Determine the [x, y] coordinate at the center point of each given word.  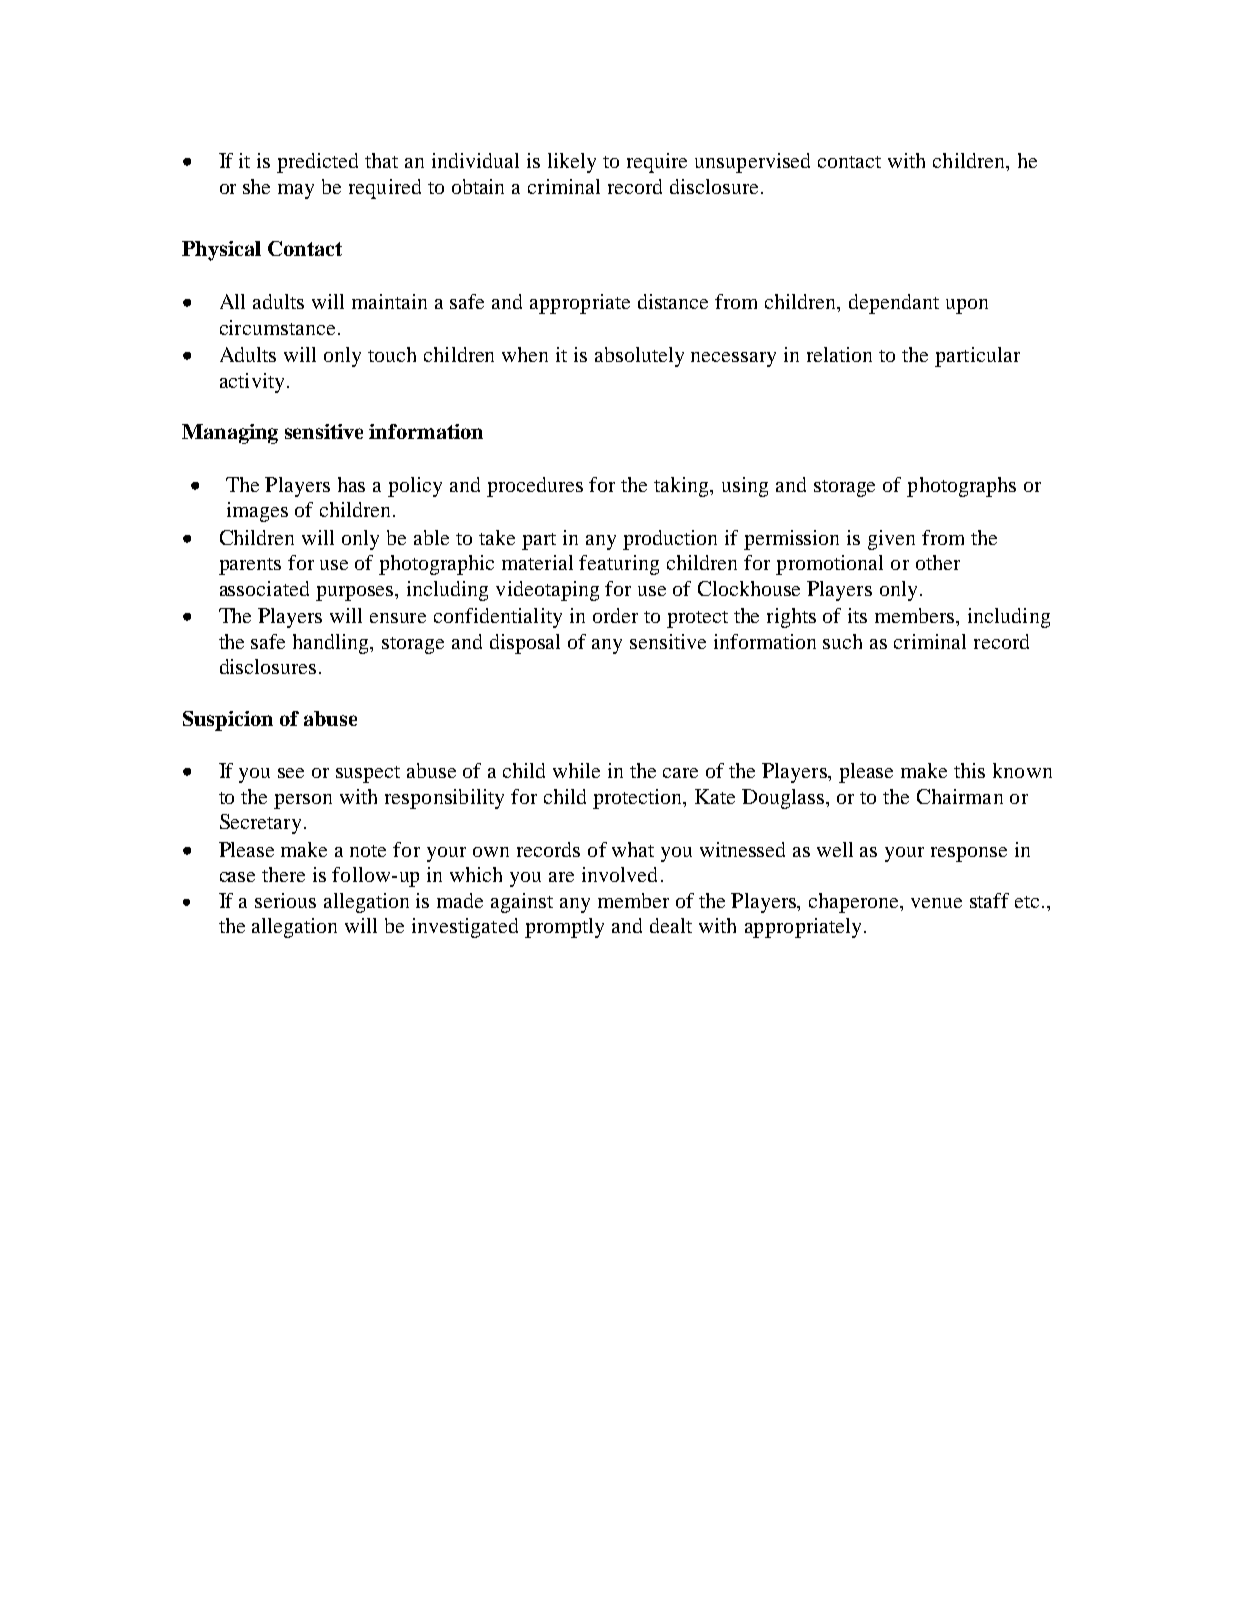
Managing [230, 434]
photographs [961, 487]
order [615, 615]
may [296, 191]
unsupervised [752, 163]
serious [285, 900]
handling [332, 644]
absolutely [639, 357]
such [842, 641]
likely [572, 163]
